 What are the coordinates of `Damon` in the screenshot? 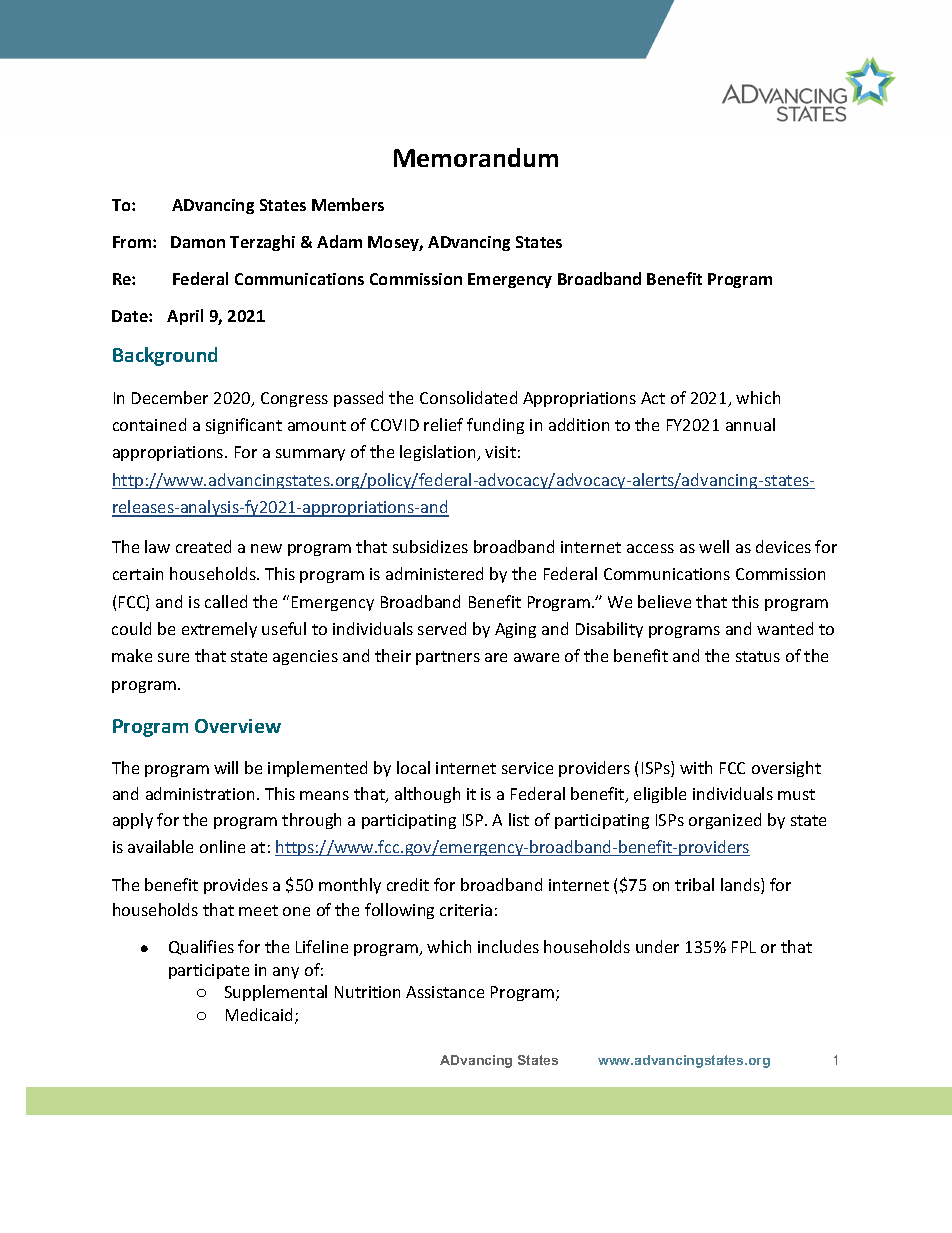 It's located at (198, 242).
